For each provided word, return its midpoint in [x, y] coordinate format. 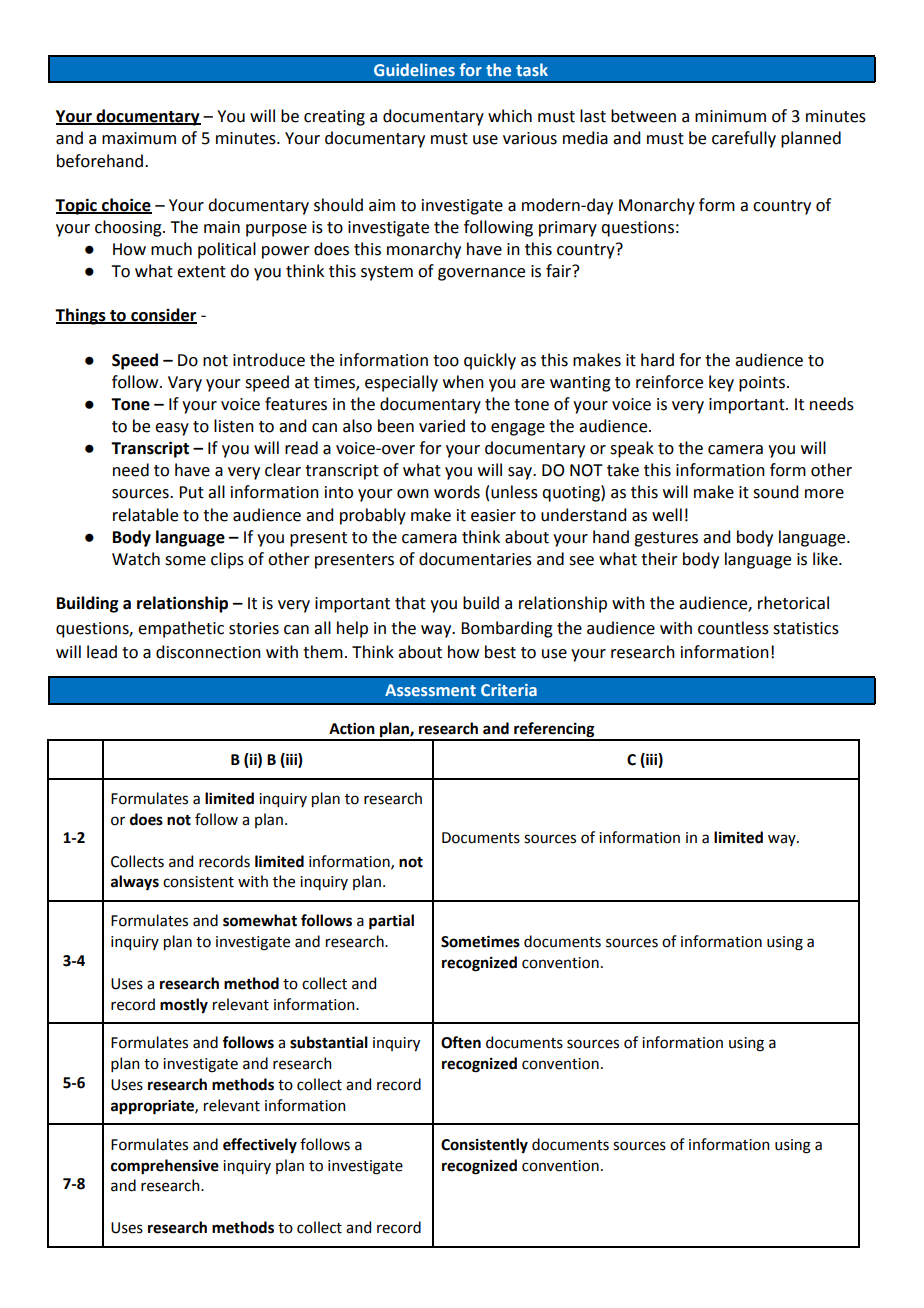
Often [461, 1042]
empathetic [181, 629]
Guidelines [414, 69]
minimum [730, 116]
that [410, 603]
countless [733, 628]
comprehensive [165, 1167]
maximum [139, 138]
